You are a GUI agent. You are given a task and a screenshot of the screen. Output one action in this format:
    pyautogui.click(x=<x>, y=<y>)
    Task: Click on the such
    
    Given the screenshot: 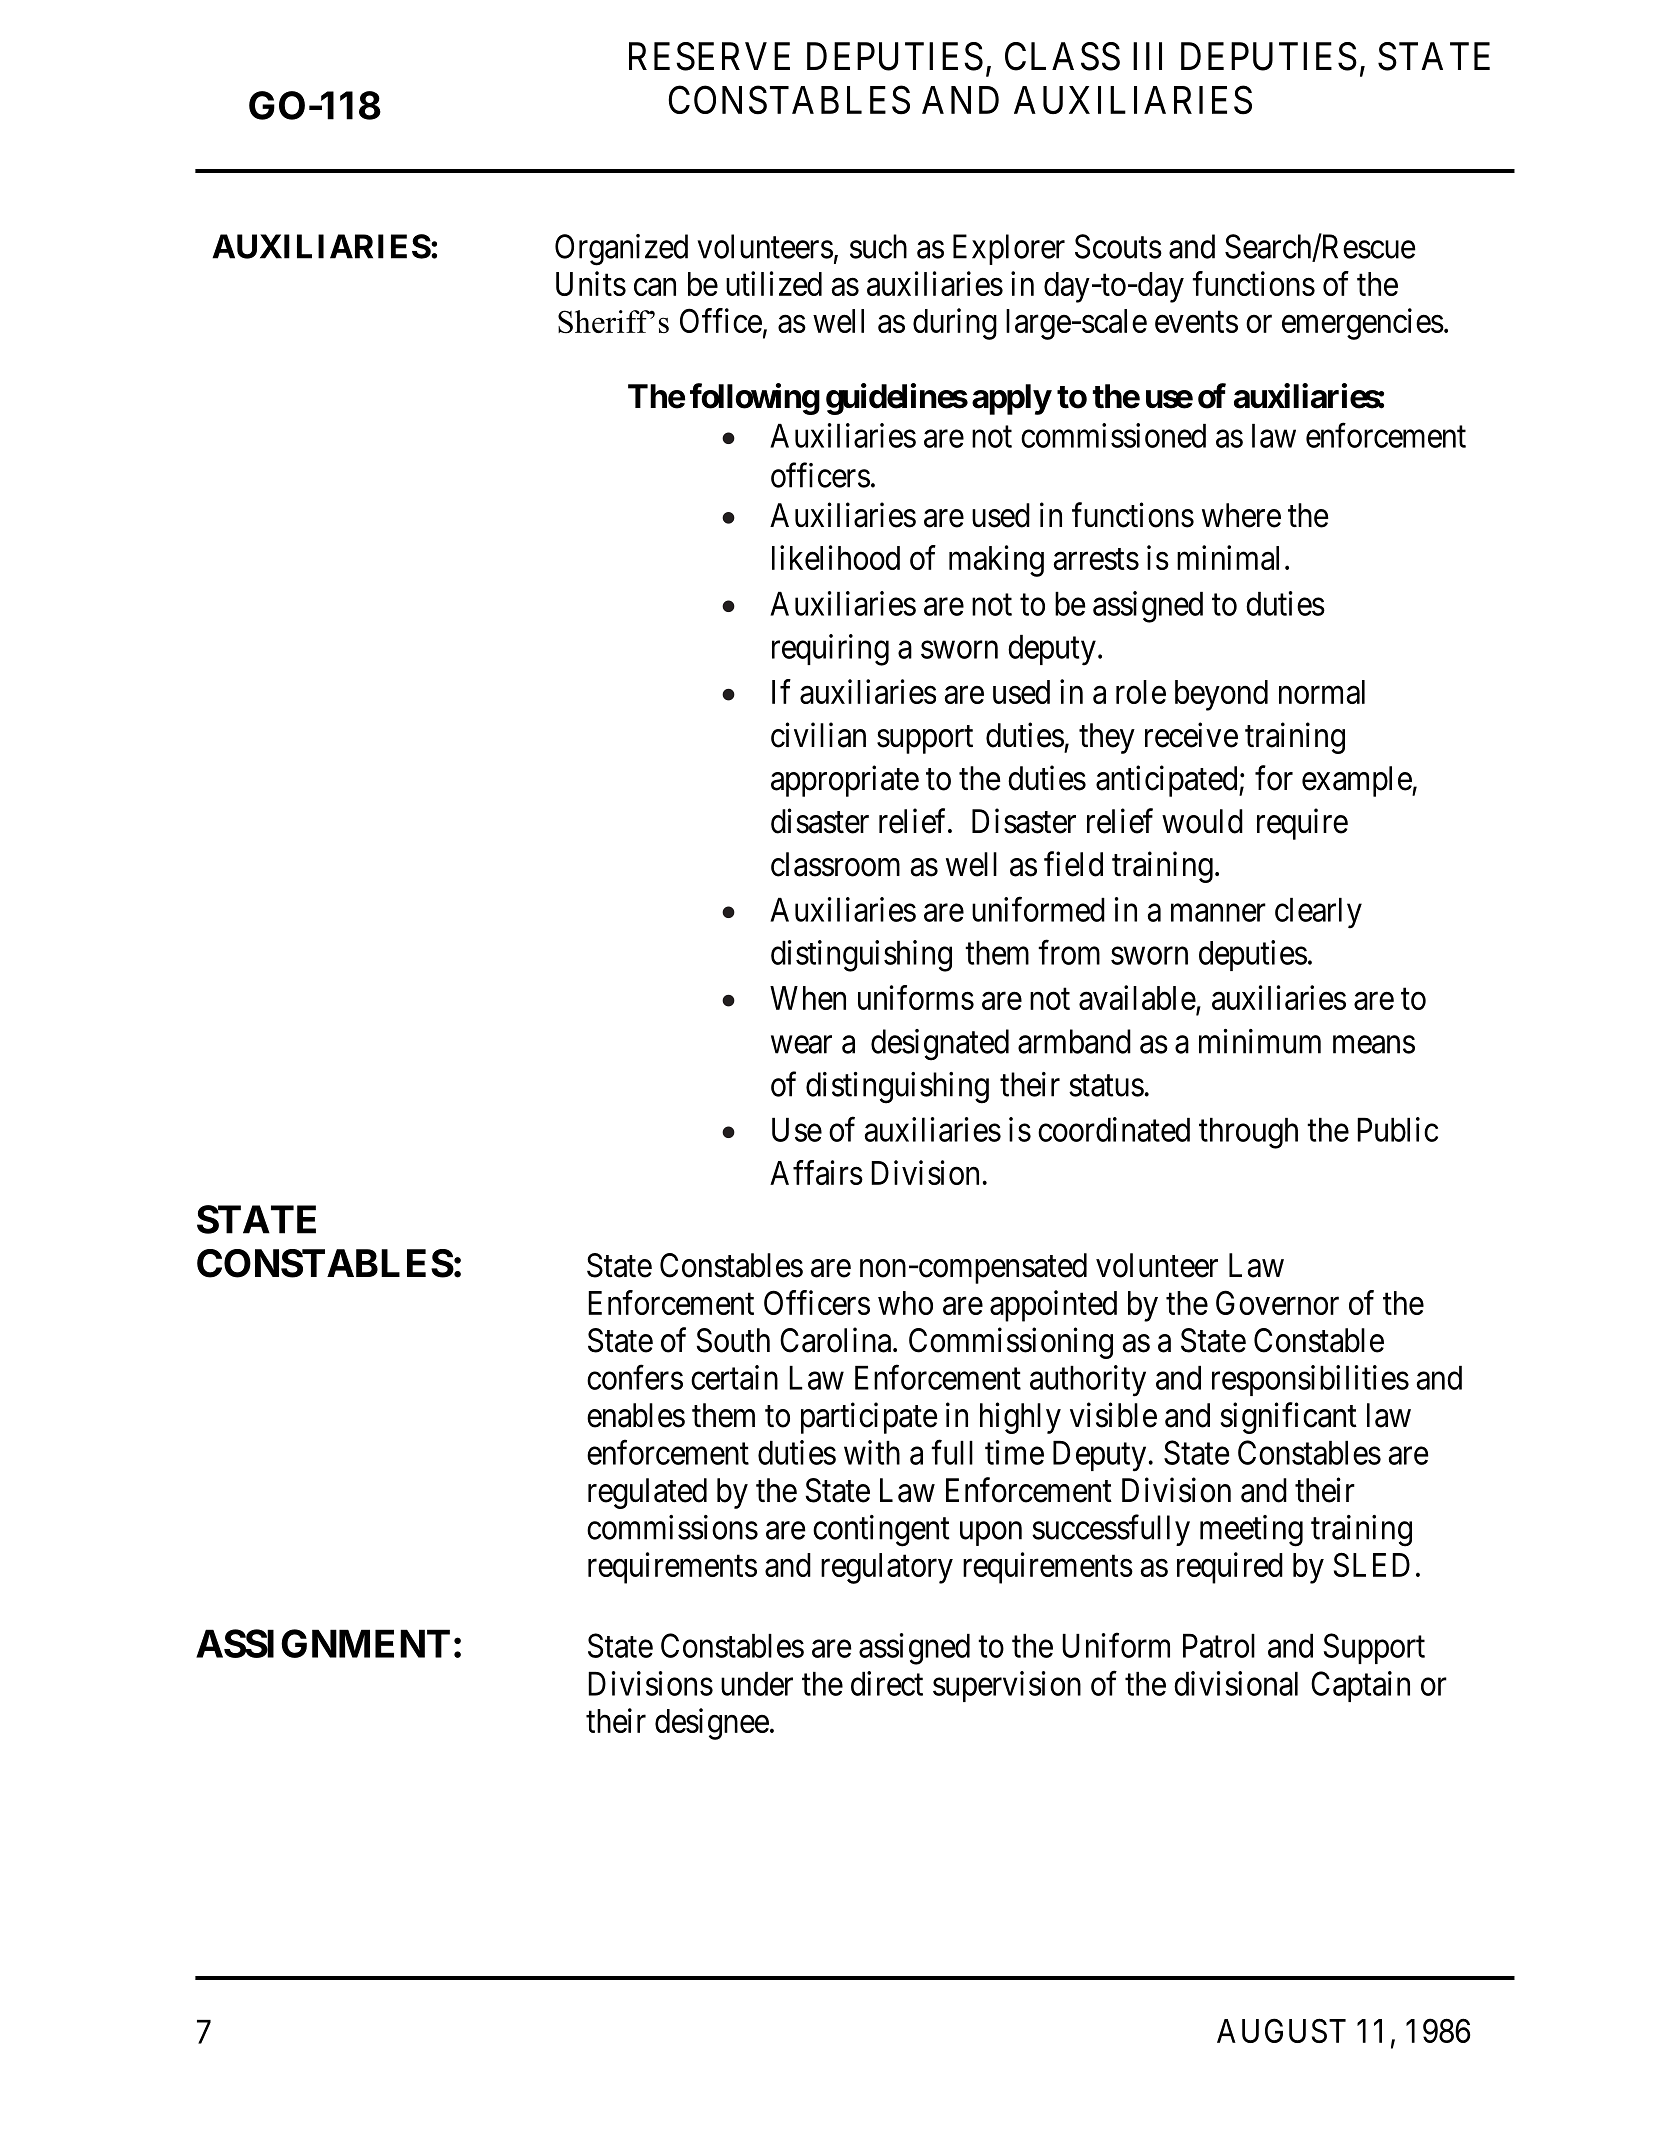 What is the action you would take?
    pyautogui.click(x=878, y=246)
